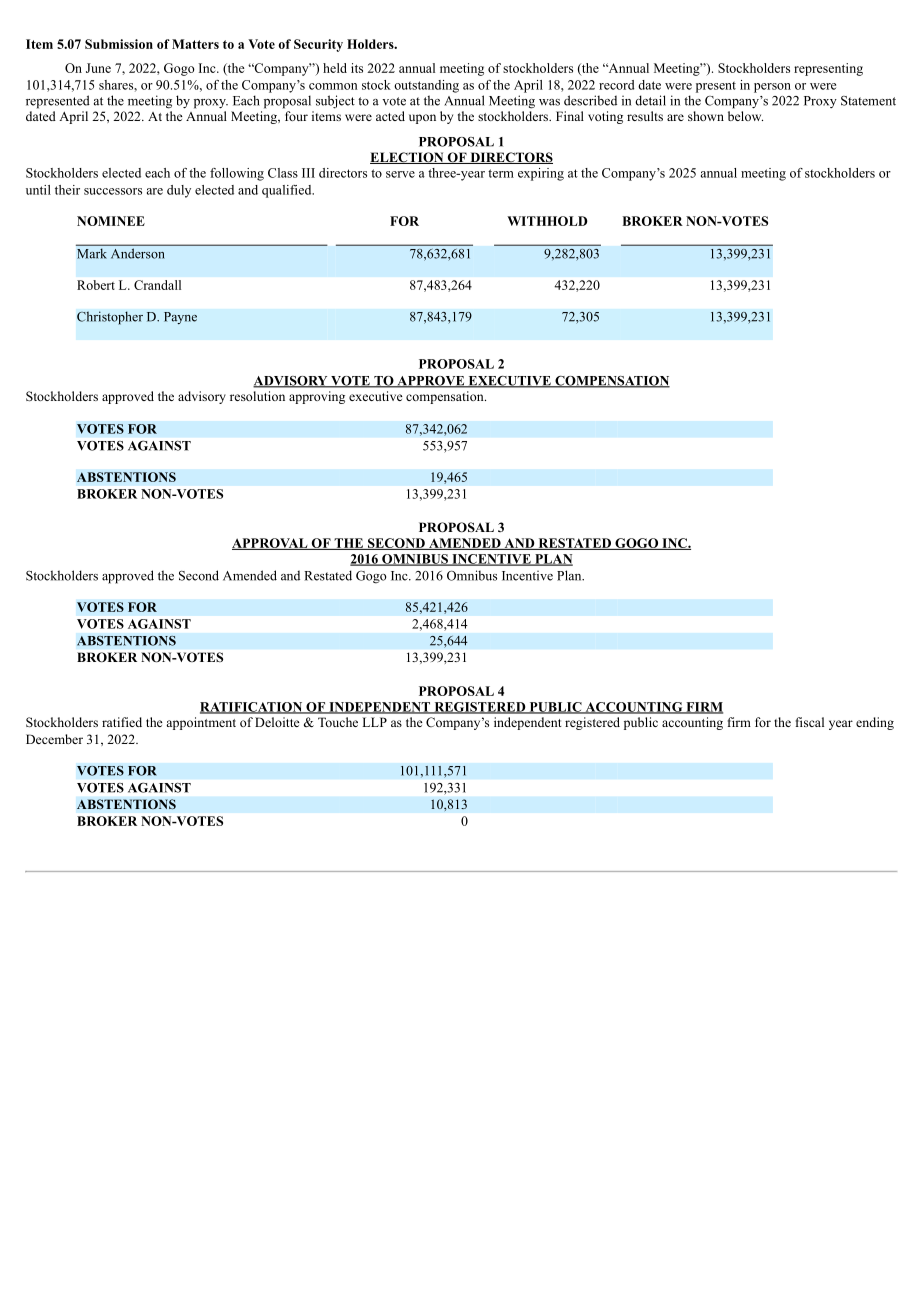 The height and width of the screenshot is (1308, 924). Describe the element at coordinates (271, 544) in the screenshot. I see `APPROVAL` at that location.
